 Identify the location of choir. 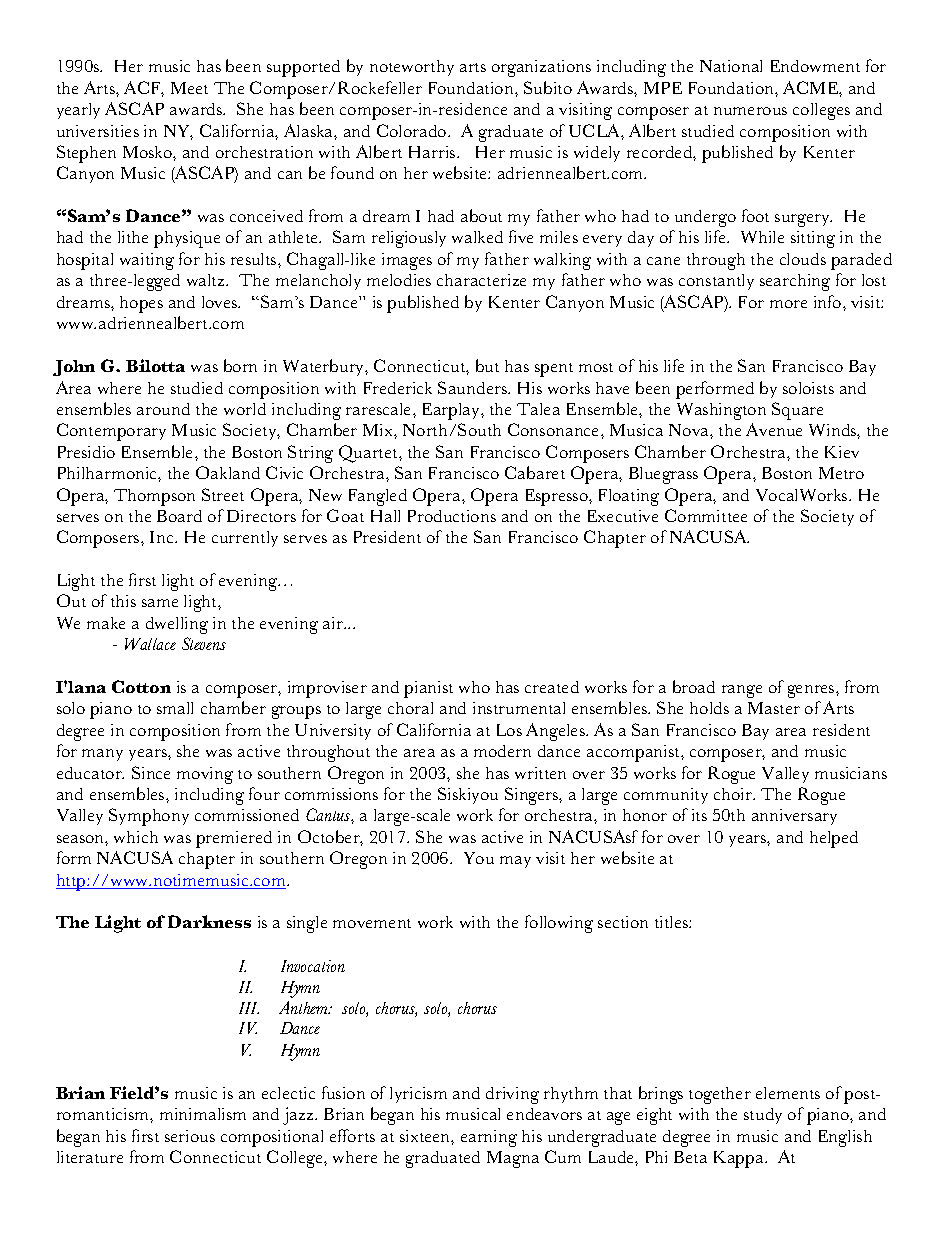
(734, 794).
